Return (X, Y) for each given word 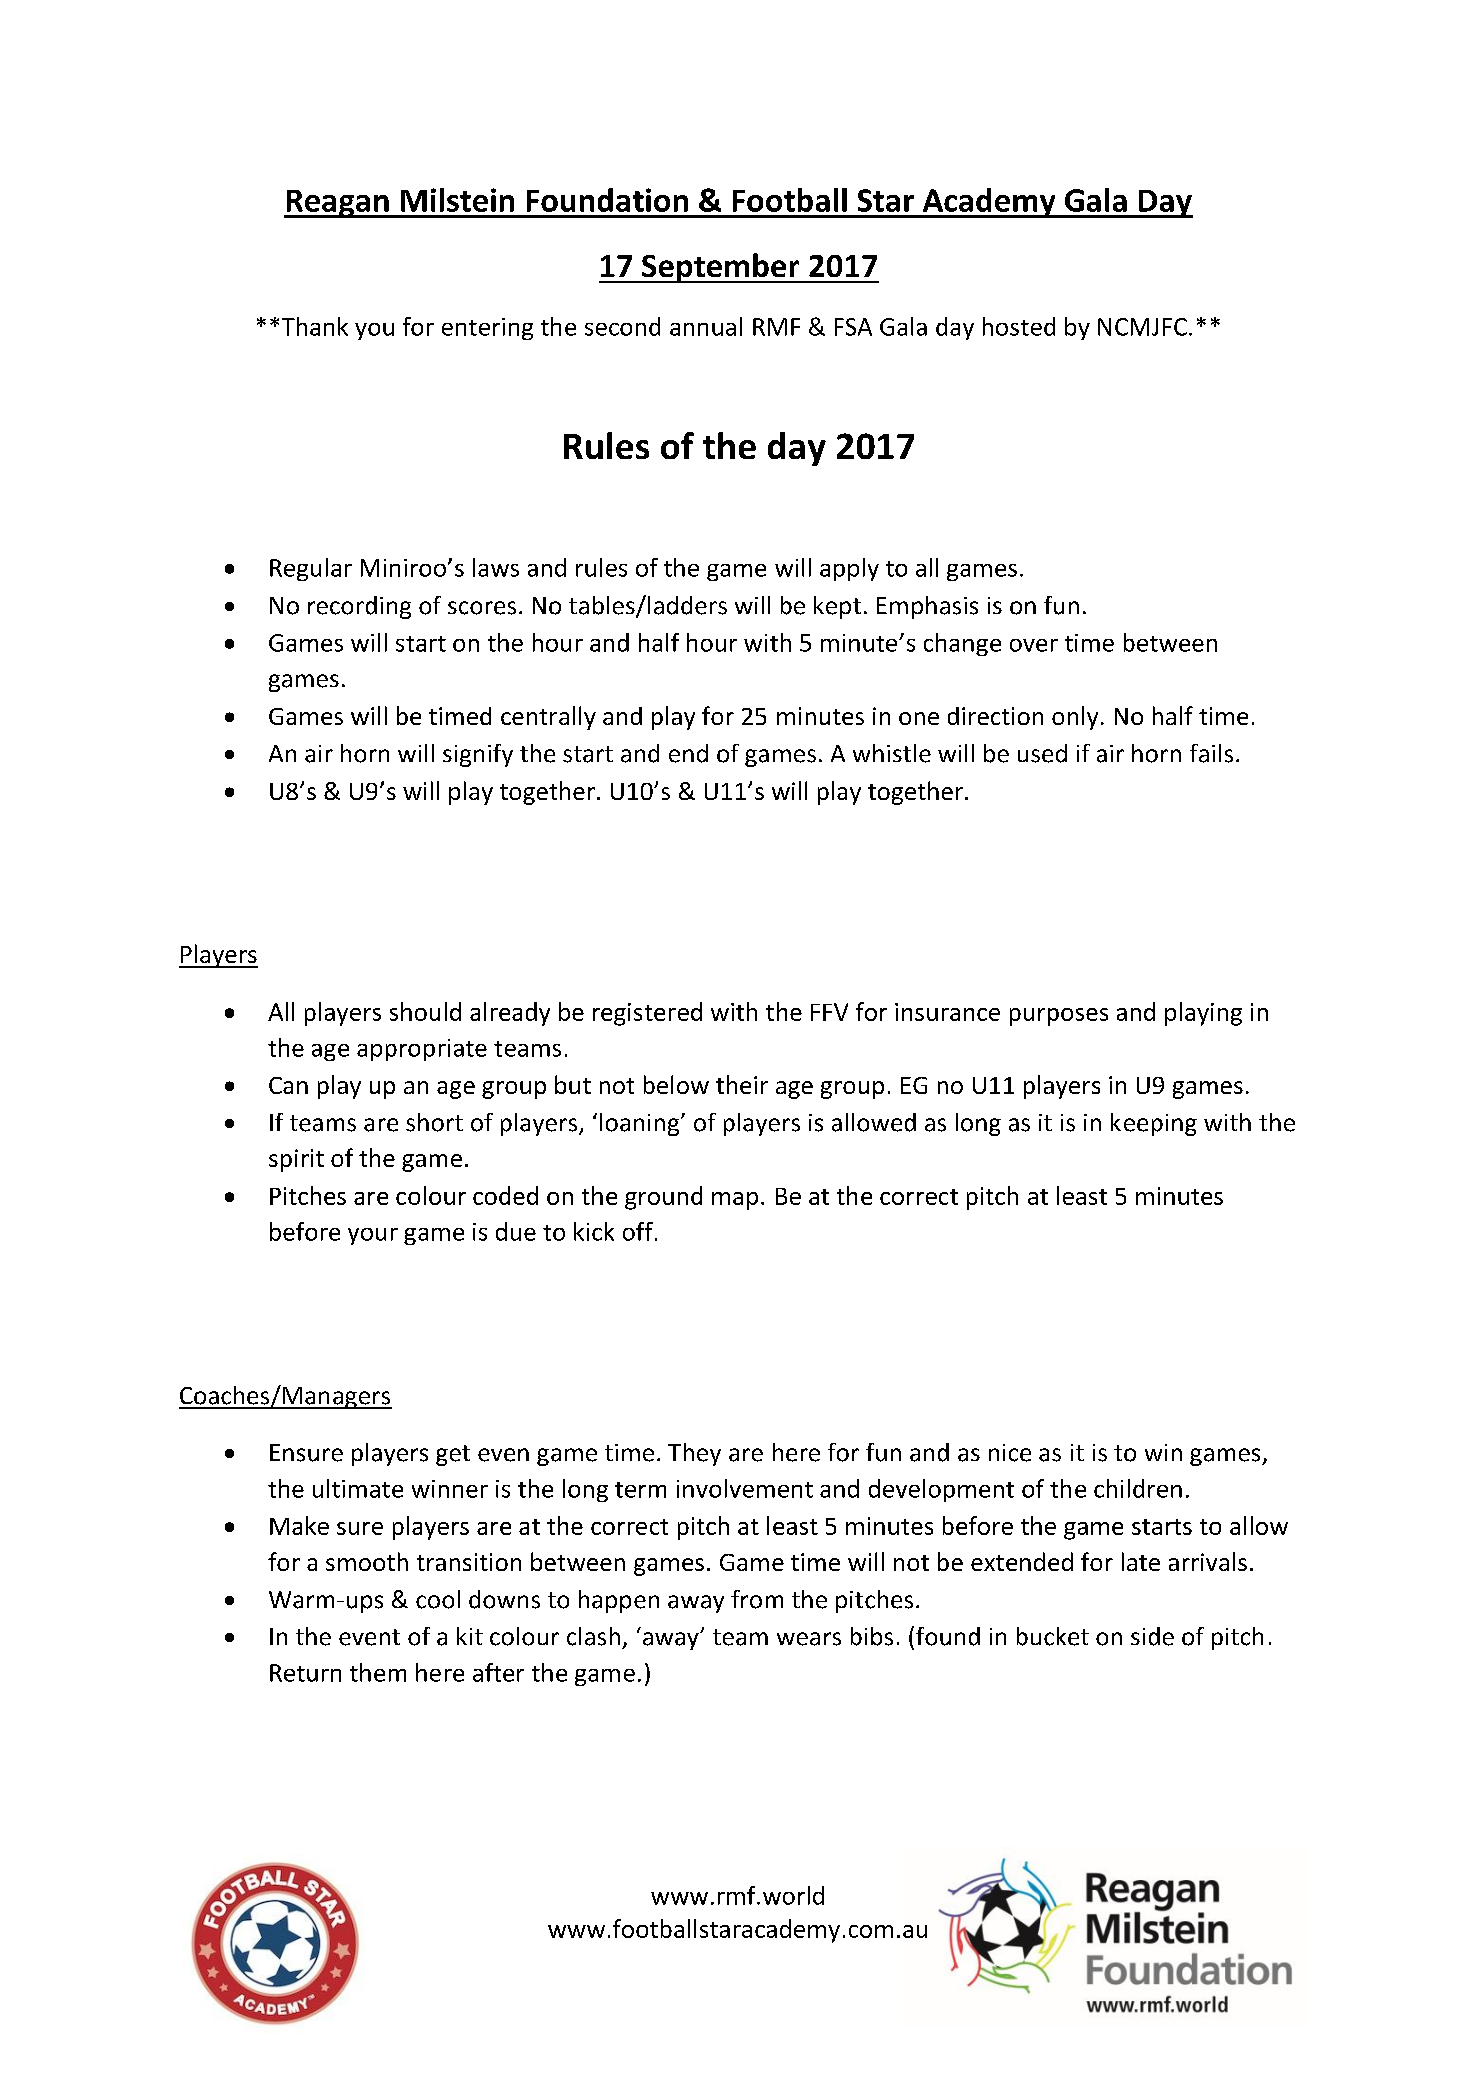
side (1152, 1636)
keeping (1154, 1124)
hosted (1019, 326)
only (1075, 718)
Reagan (337, 204)
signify (478, 755)
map (735, 1201)
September (721, 268)
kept (837, 607)
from (757, 1599)
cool (438, 1599)
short (434, 1122)
